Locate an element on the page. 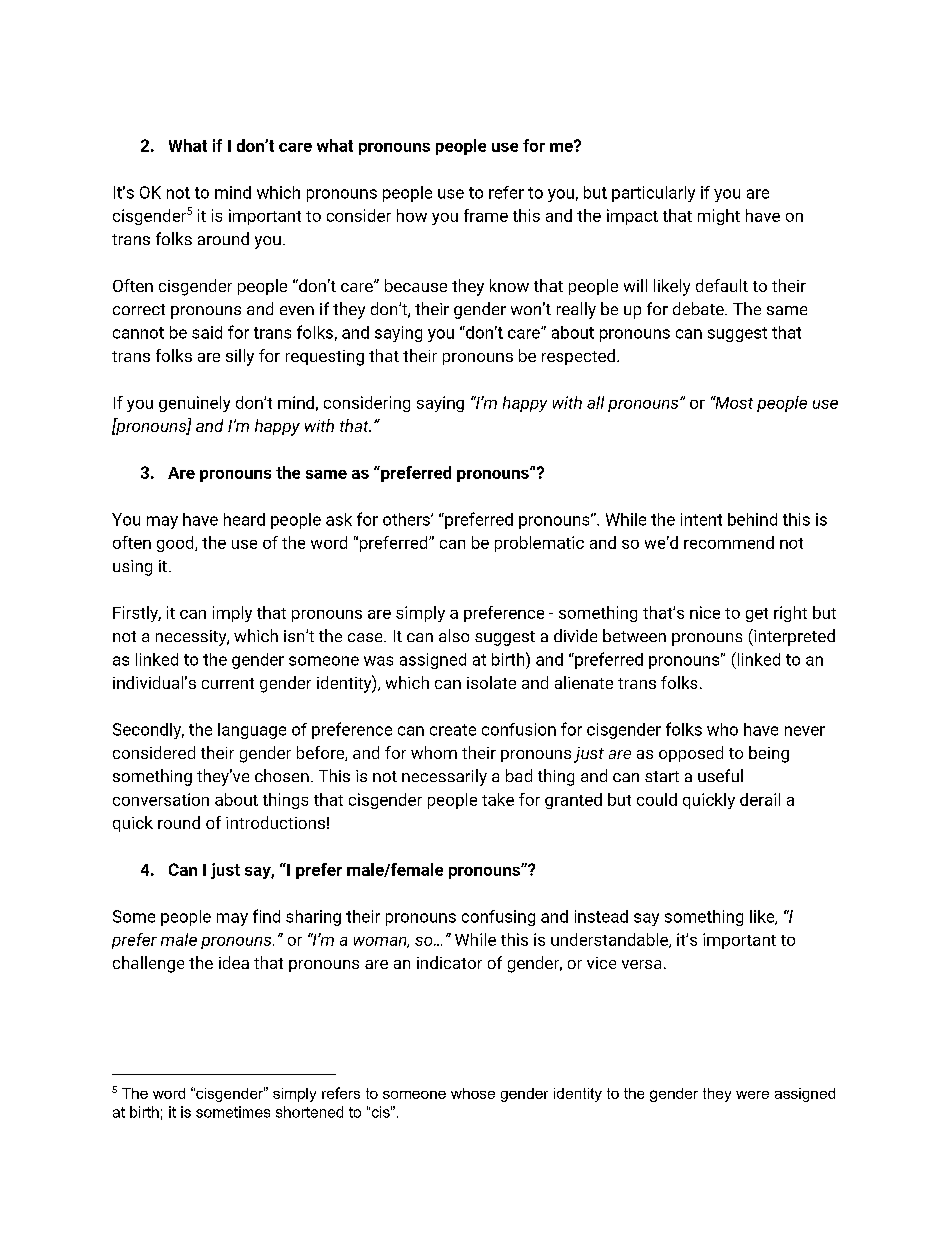 Image resolution: width=952 pixels, height=1233 pixels. current is located at coordinates (228, 683).
